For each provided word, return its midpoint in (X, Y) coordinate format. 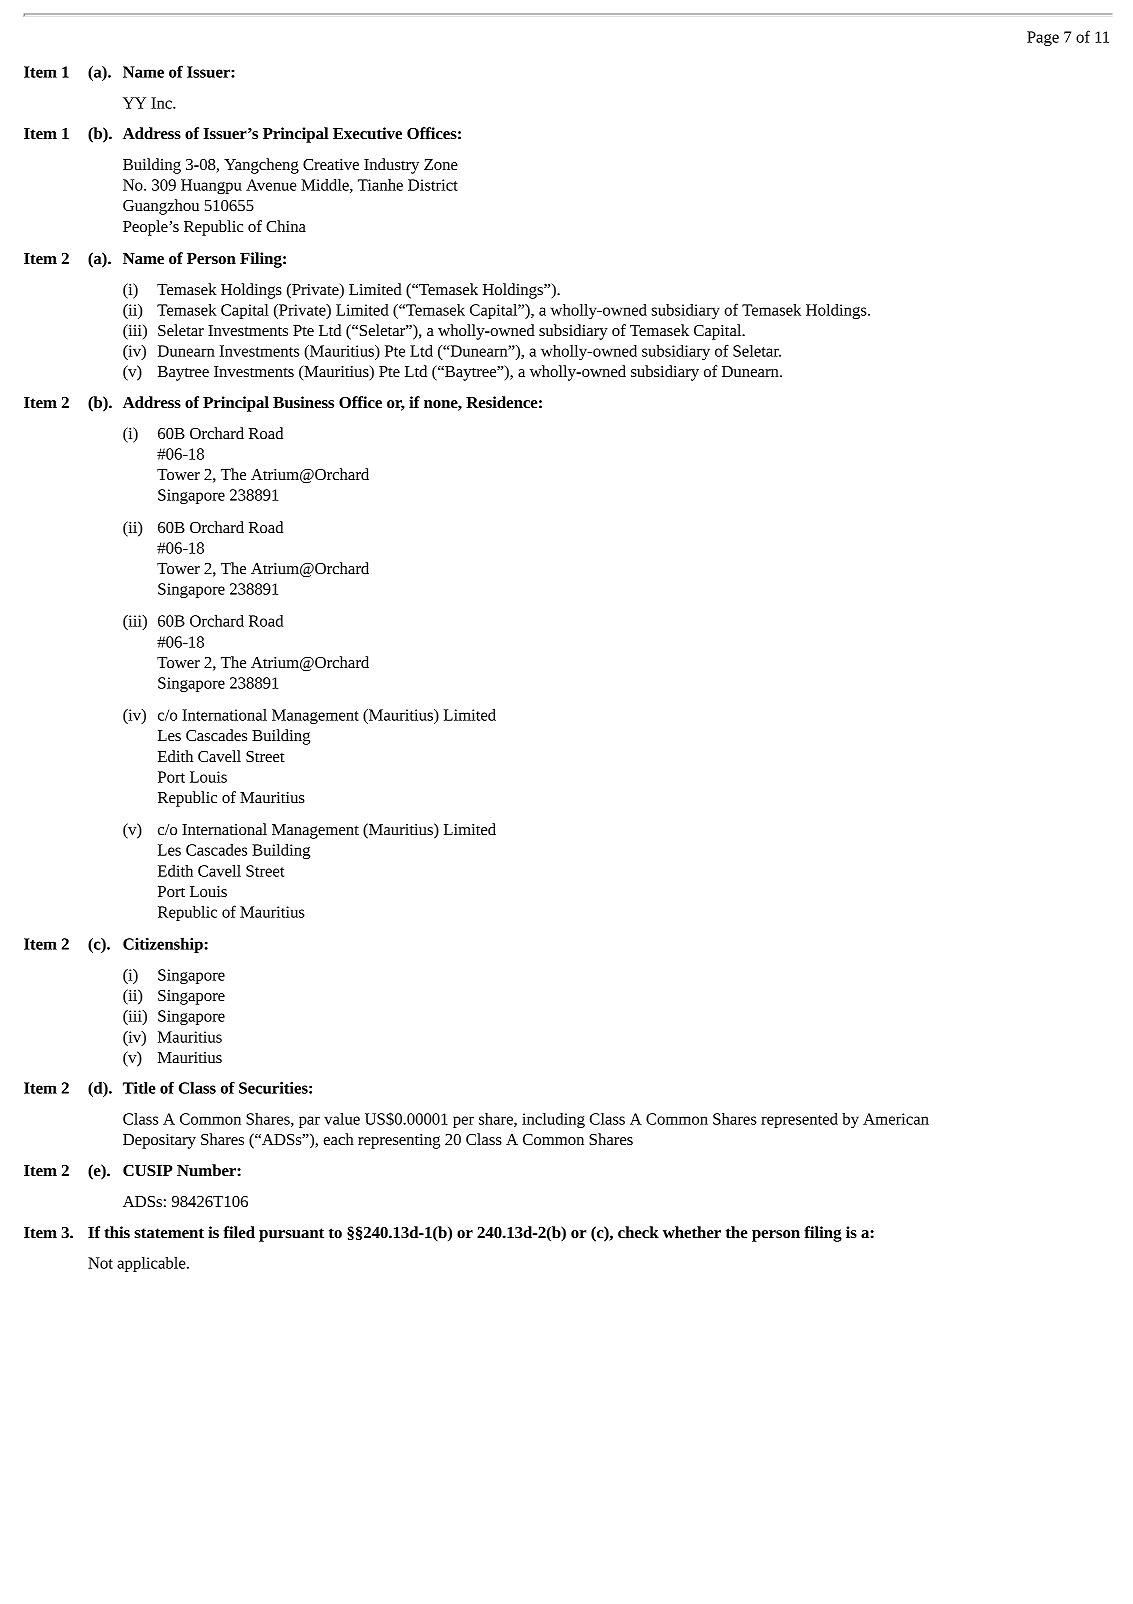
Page (1043, 38)
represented (799, 1120)
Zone (441, 164)
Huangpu (211, 186)
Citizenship (164, 945)
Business (303, 402)
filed (239, 1232)
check (638, 1232)
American (896, 1119)
